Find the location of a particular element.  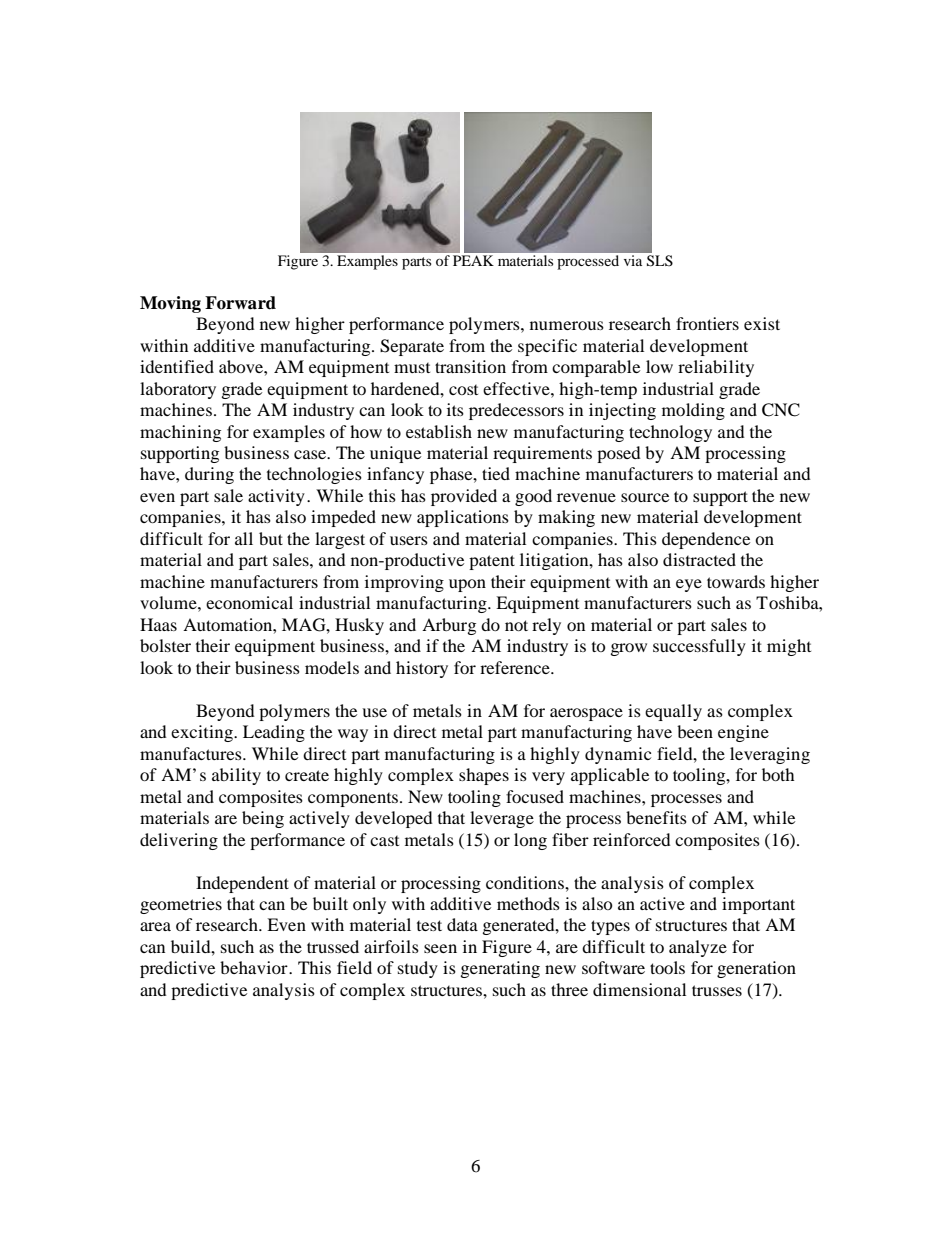

behavior is located at coordinates (255, 967).
